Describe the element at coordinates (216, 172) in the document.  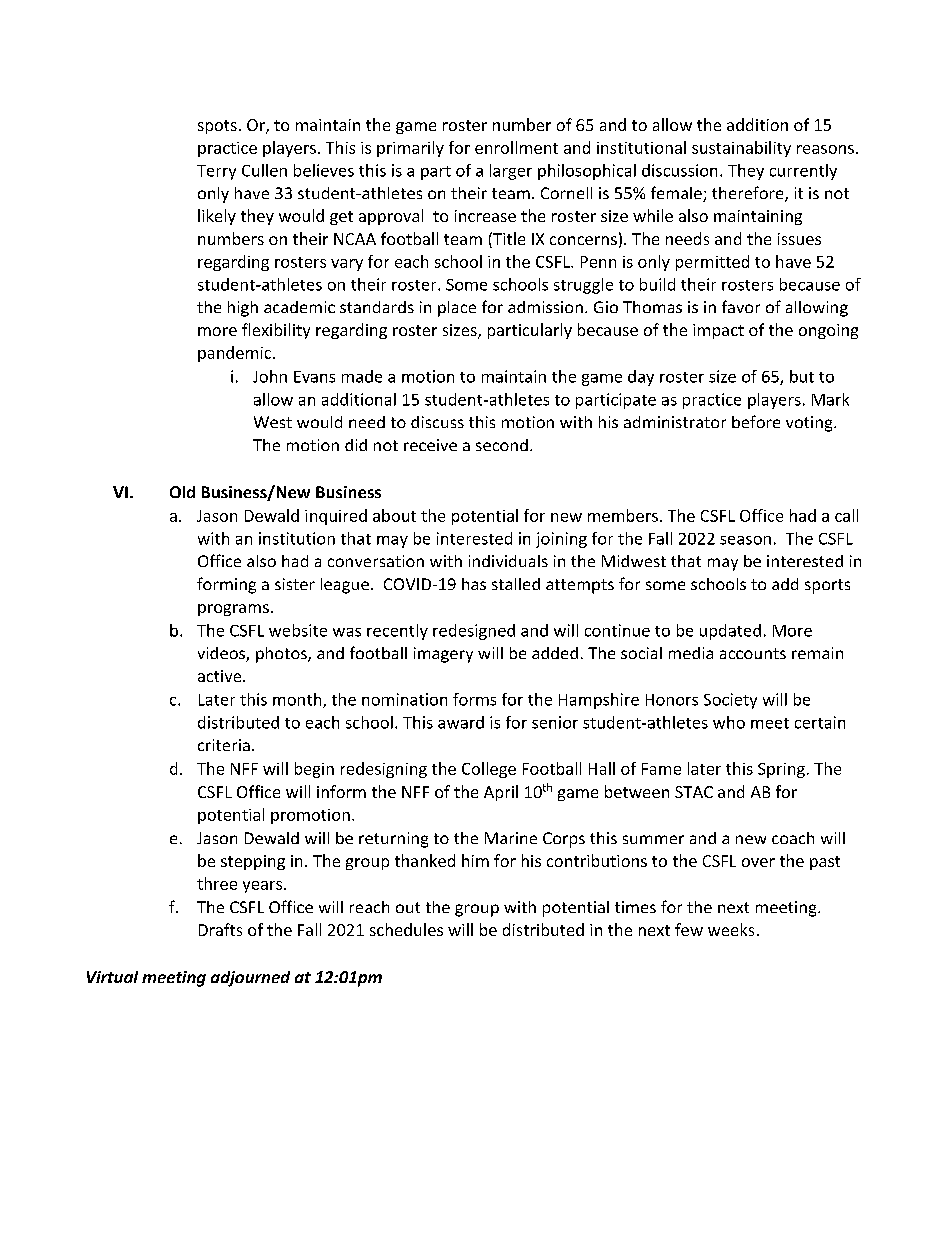
I see `Terry` at that location.
